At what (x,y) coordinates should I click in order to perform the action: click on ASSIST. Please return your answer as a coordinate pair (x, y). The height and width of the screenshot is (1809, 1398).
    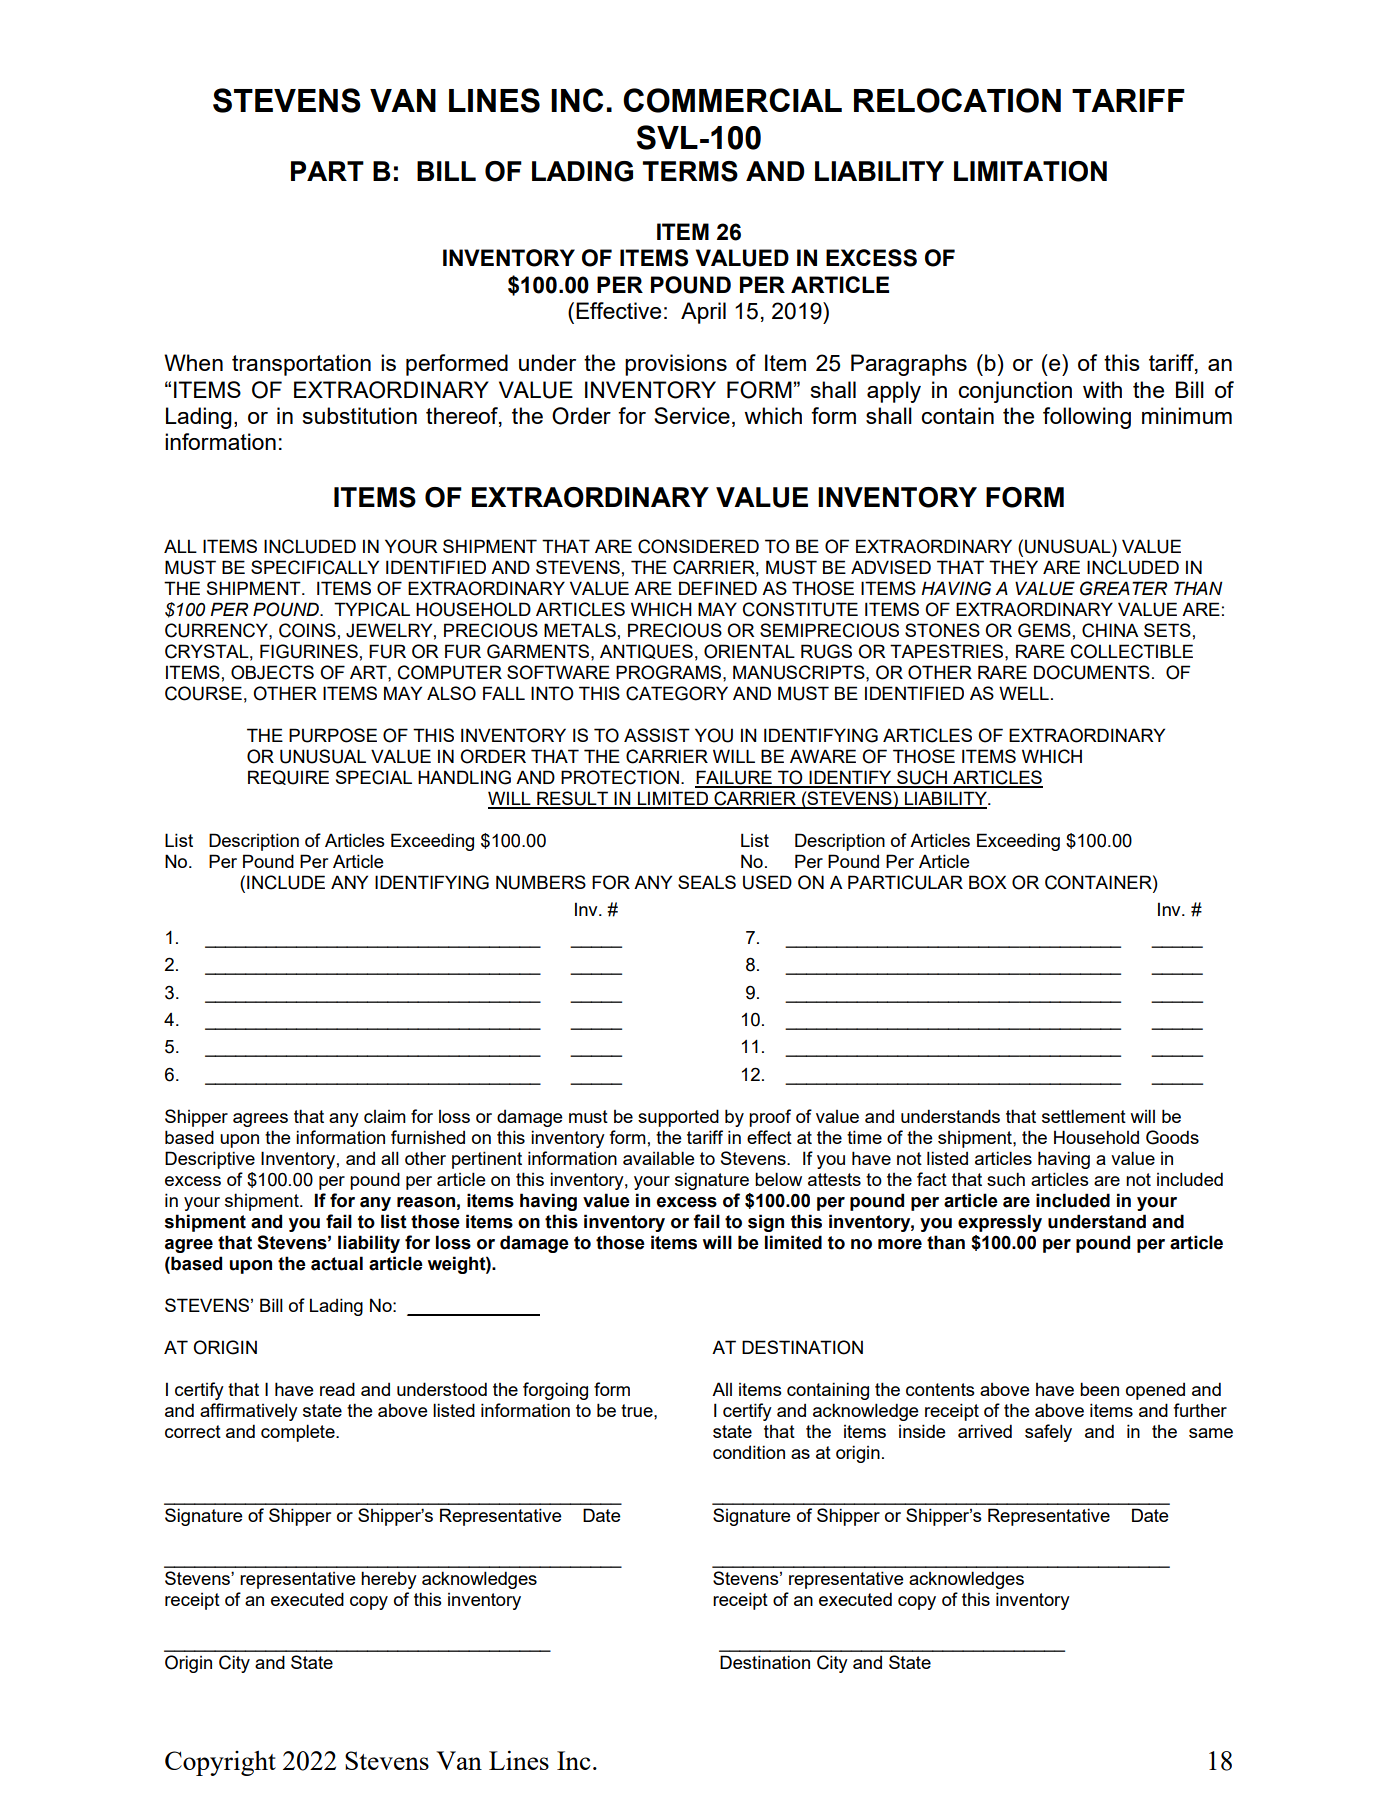
    Looking at the image, I should click on (657, 735).
